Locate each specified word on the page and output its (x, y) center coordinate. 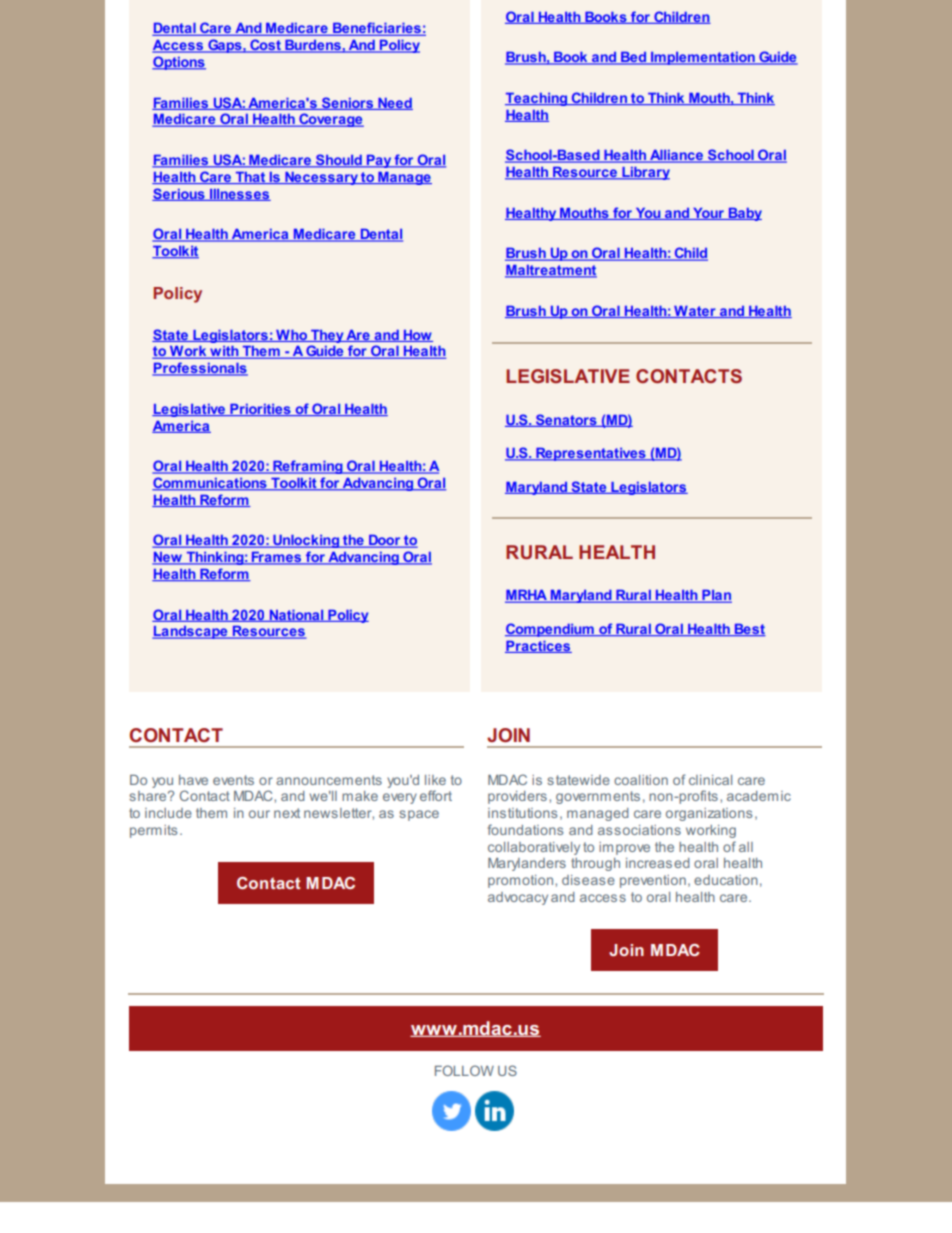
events (233, 780)
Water (695, 312)
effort (436, 795)
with (224, 352)
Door (385, 541)
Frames (277, 558)
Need (394, 104)
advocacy (518, 898)
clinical (710, 780)
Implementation (703, 58)
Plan (716, 596)
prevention (653, 881)
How (417, 336)
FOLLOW (464, 1070)
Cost (265, 46)
